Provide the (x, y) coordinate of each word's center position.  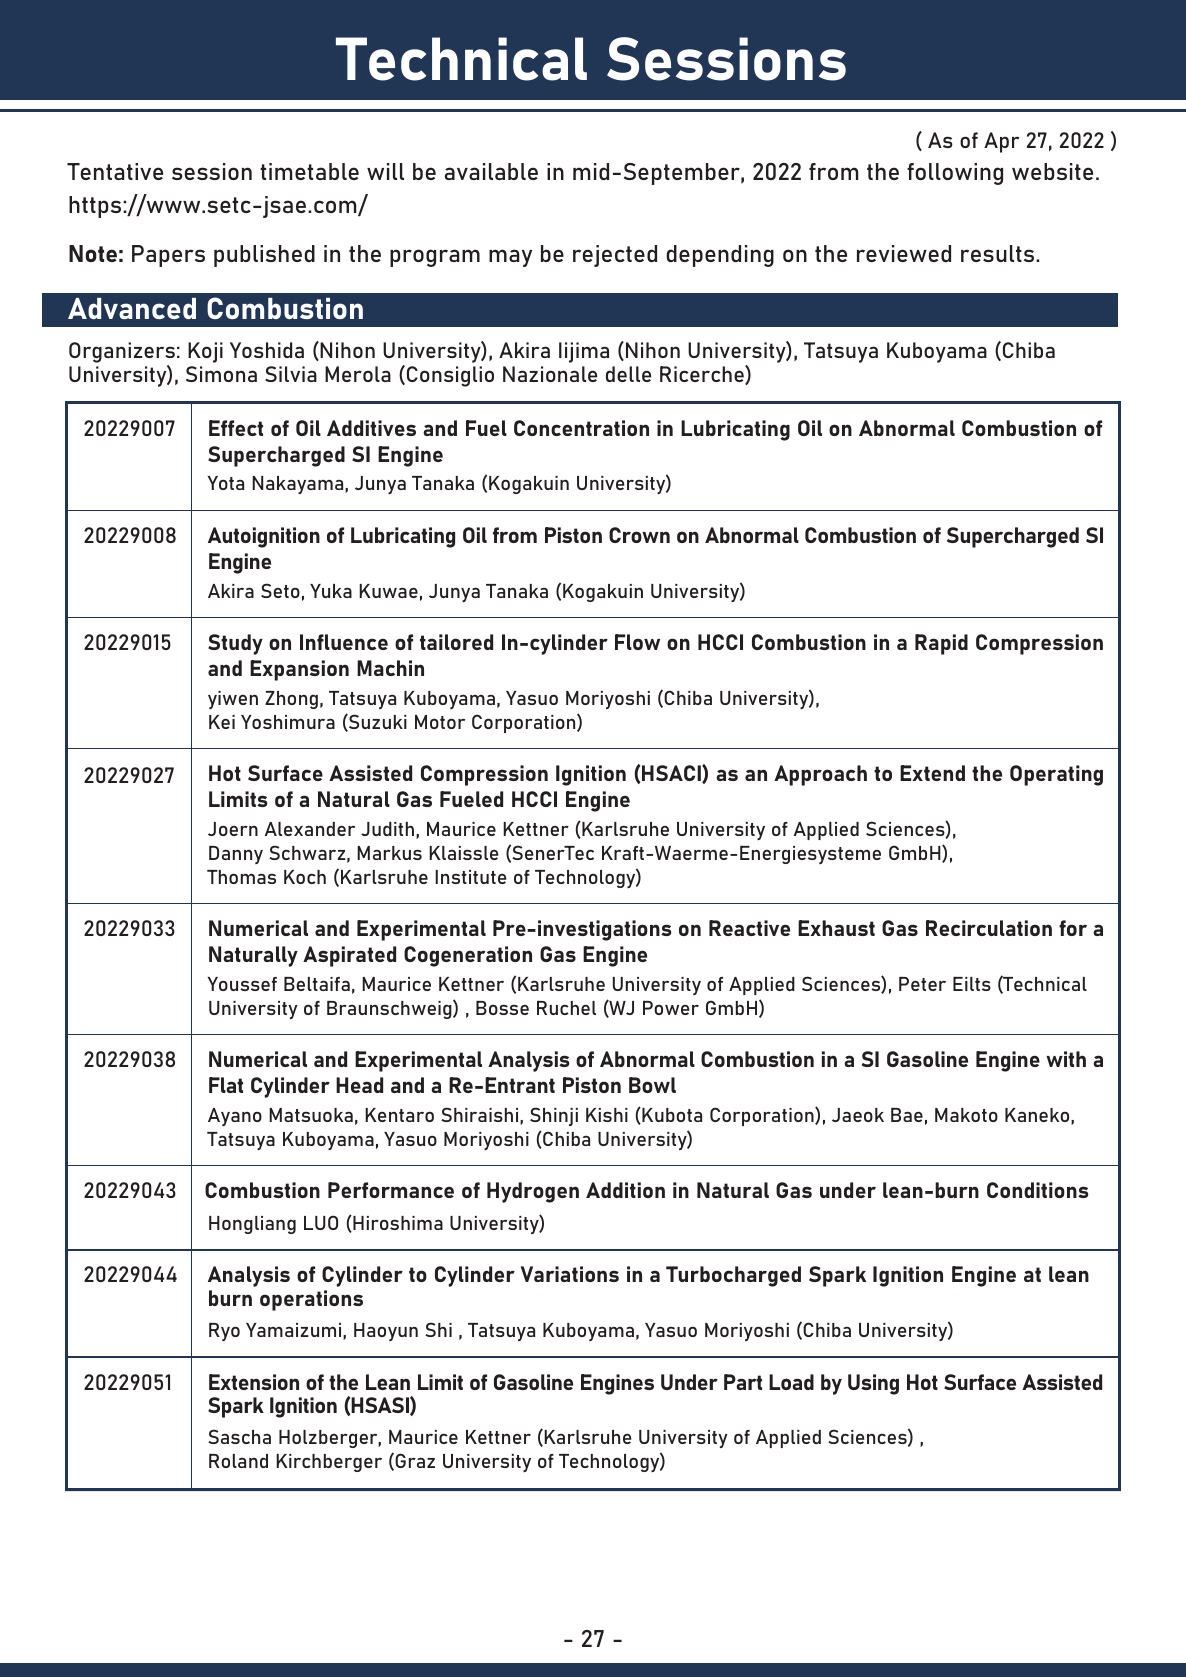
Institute (471, 877)
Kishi (607, 1115)
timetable (309, 171)
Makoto (966, 1115)
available (491, 171)
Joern (233, 829)
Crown (639, 535)
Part (743, 1382)
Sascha (239, 1436)
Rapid (941, 644)
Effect (236, 428)
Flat (226, 1085)
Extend (932, 773)
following (955, 174)
